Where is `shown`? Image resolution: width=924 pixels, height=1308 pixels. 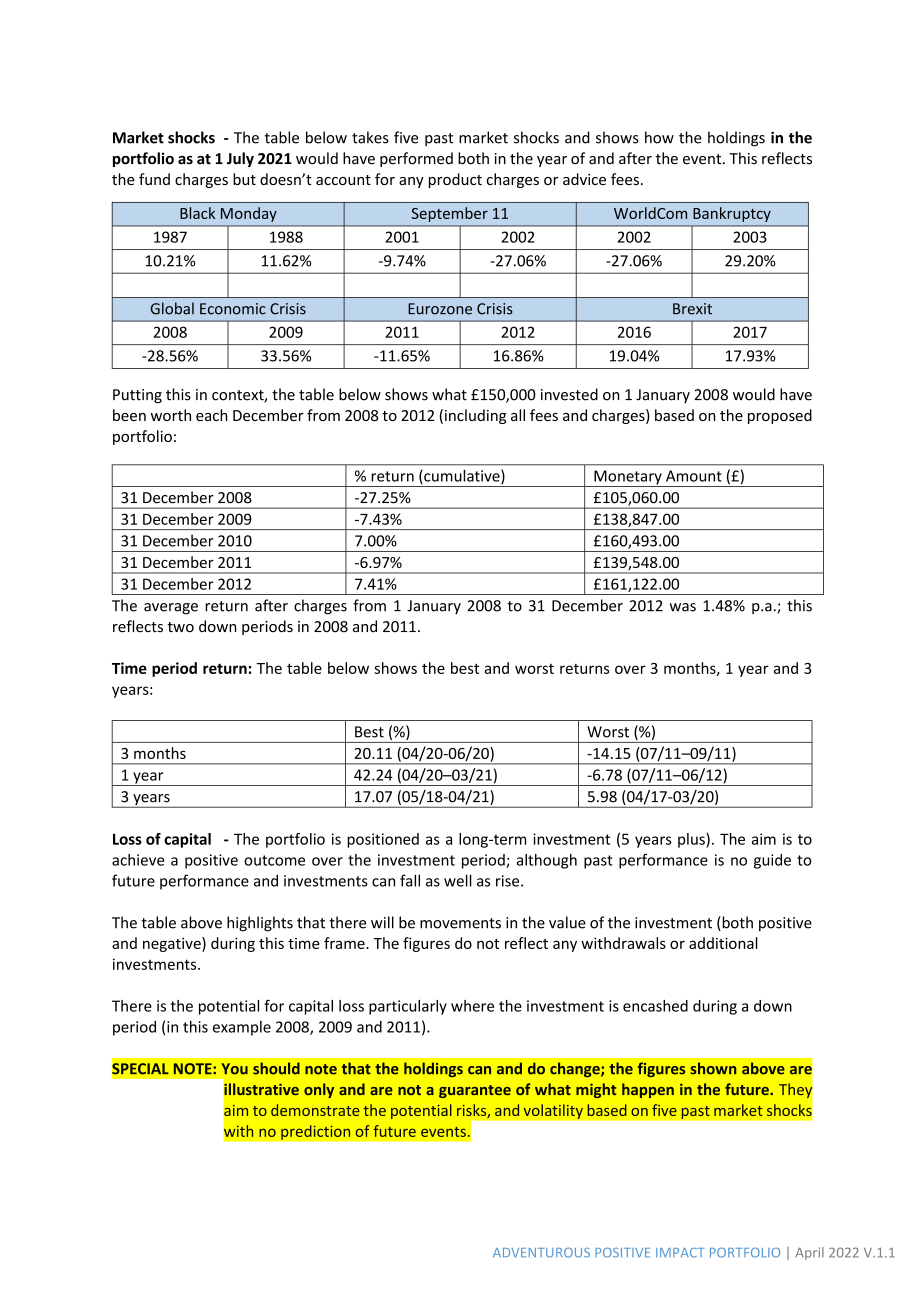
shown is located at coordinates (713, 1068).
